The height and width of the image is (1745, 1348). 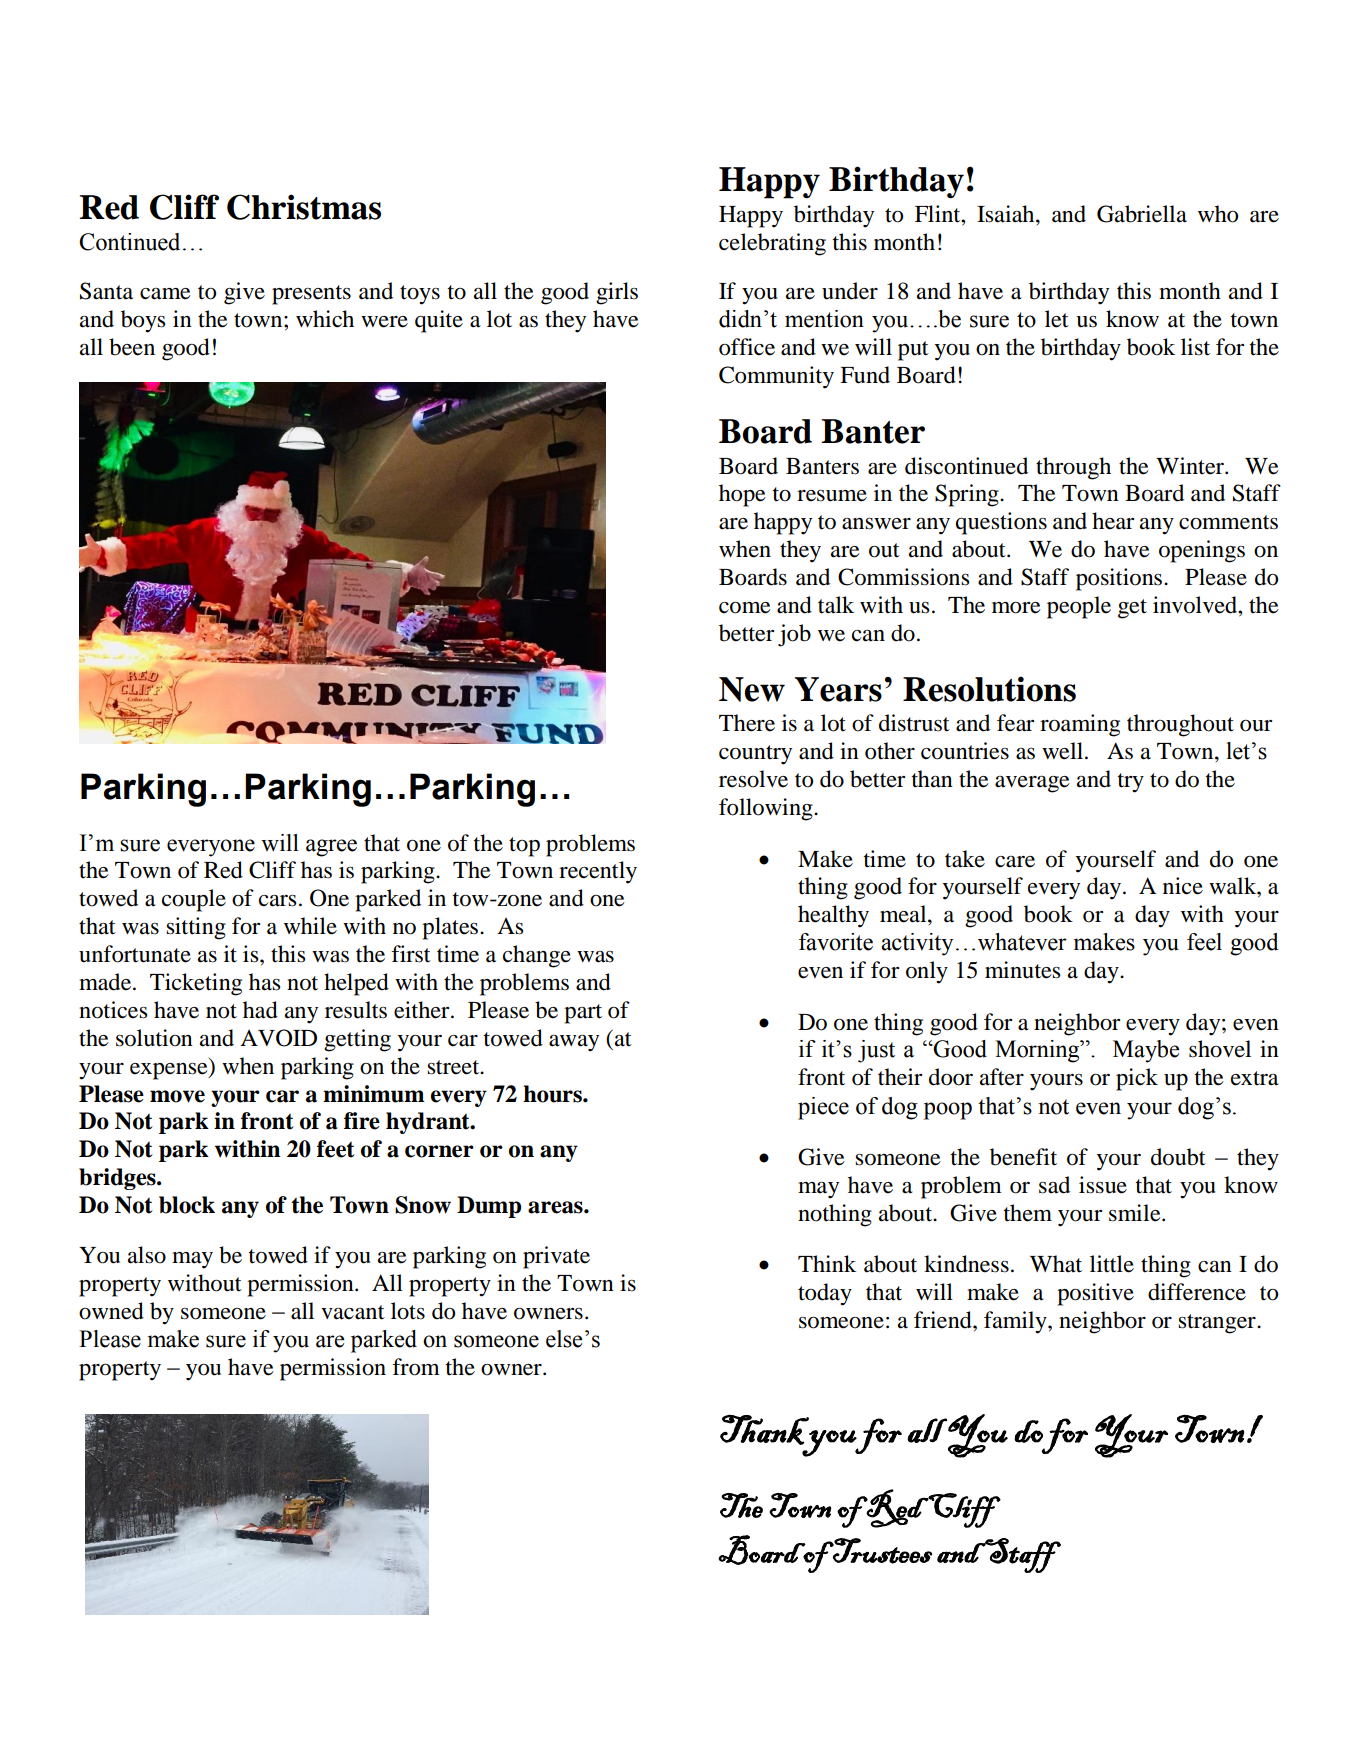 What do you see at coordinates (353, 1312) in the image?
I see `vacant` at bounding box center [353, 1312].
